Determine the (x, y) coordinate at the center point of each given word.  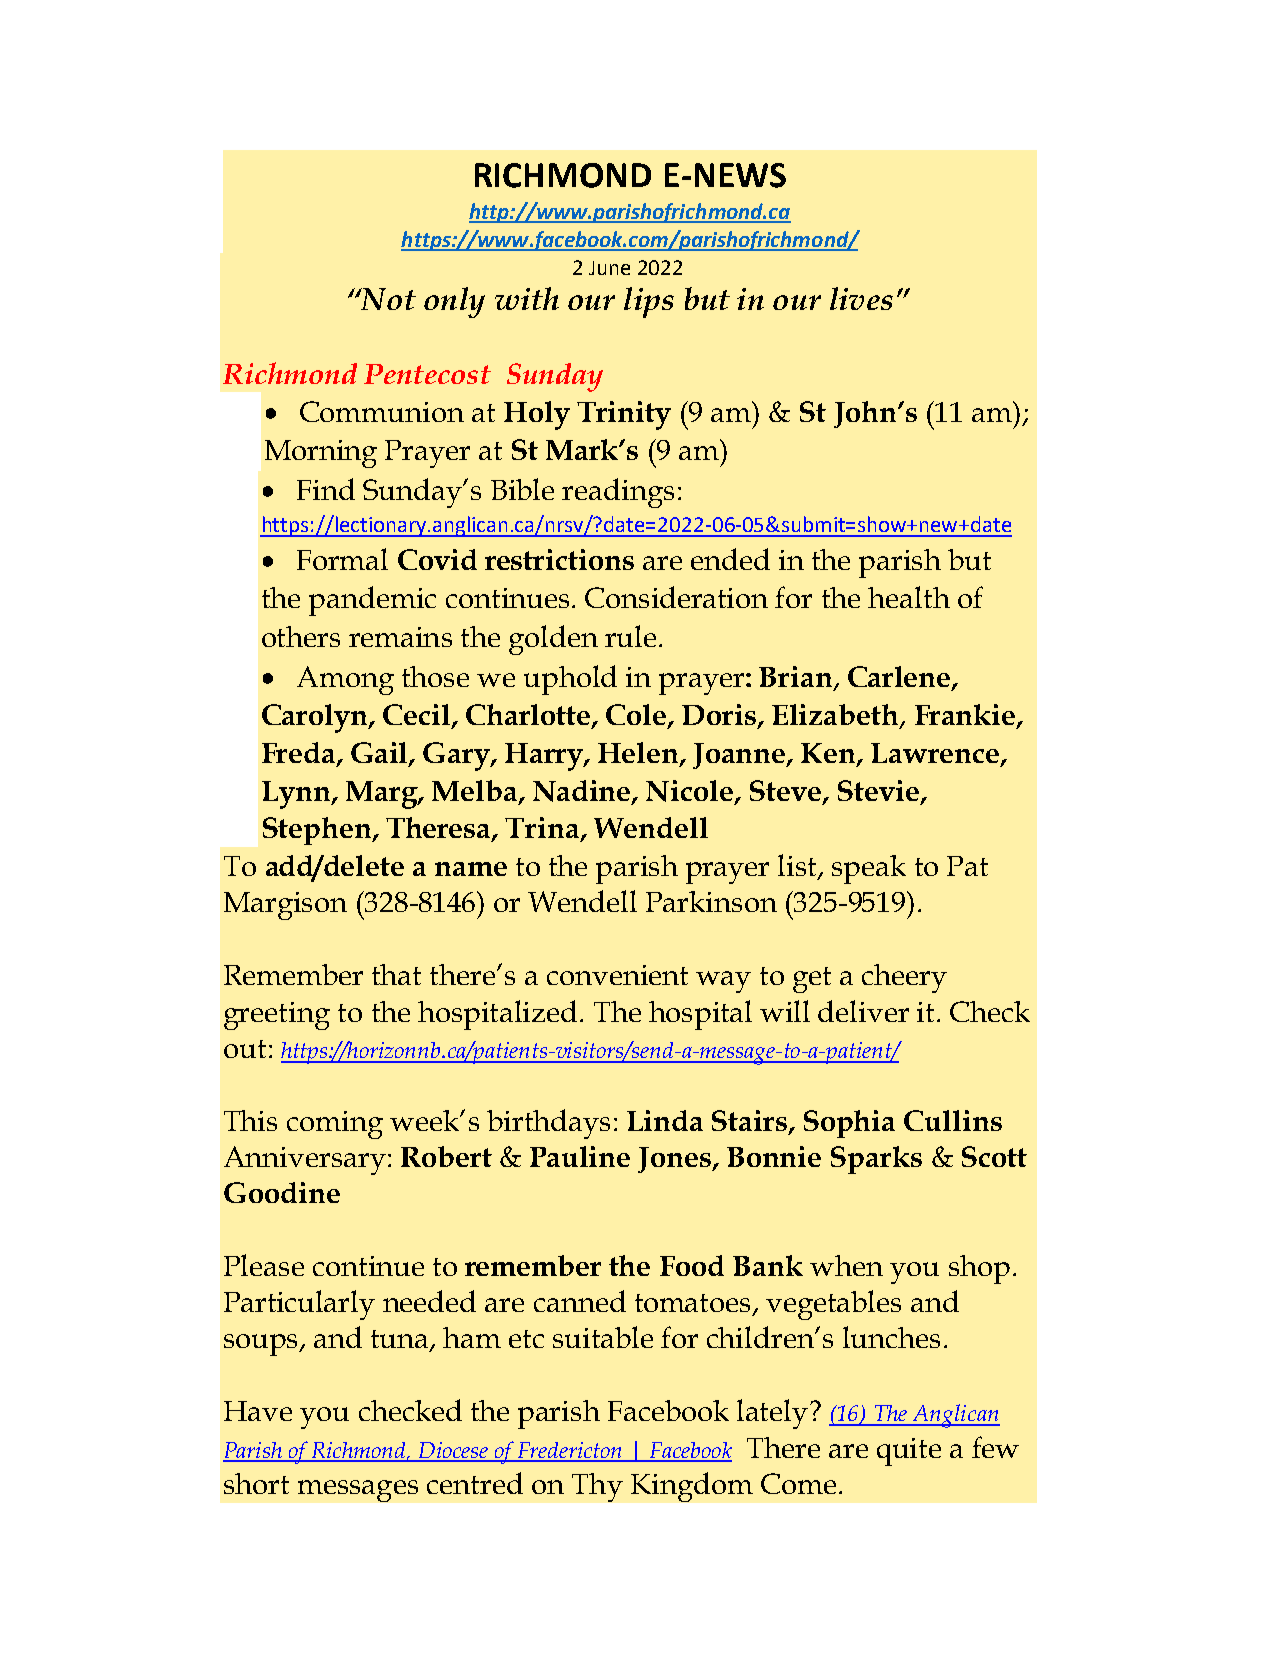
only (454, 302)
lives (861, 298)
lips (649, 302)
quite (909, 1452)
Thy (597, 1487)
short (256, 1483)
